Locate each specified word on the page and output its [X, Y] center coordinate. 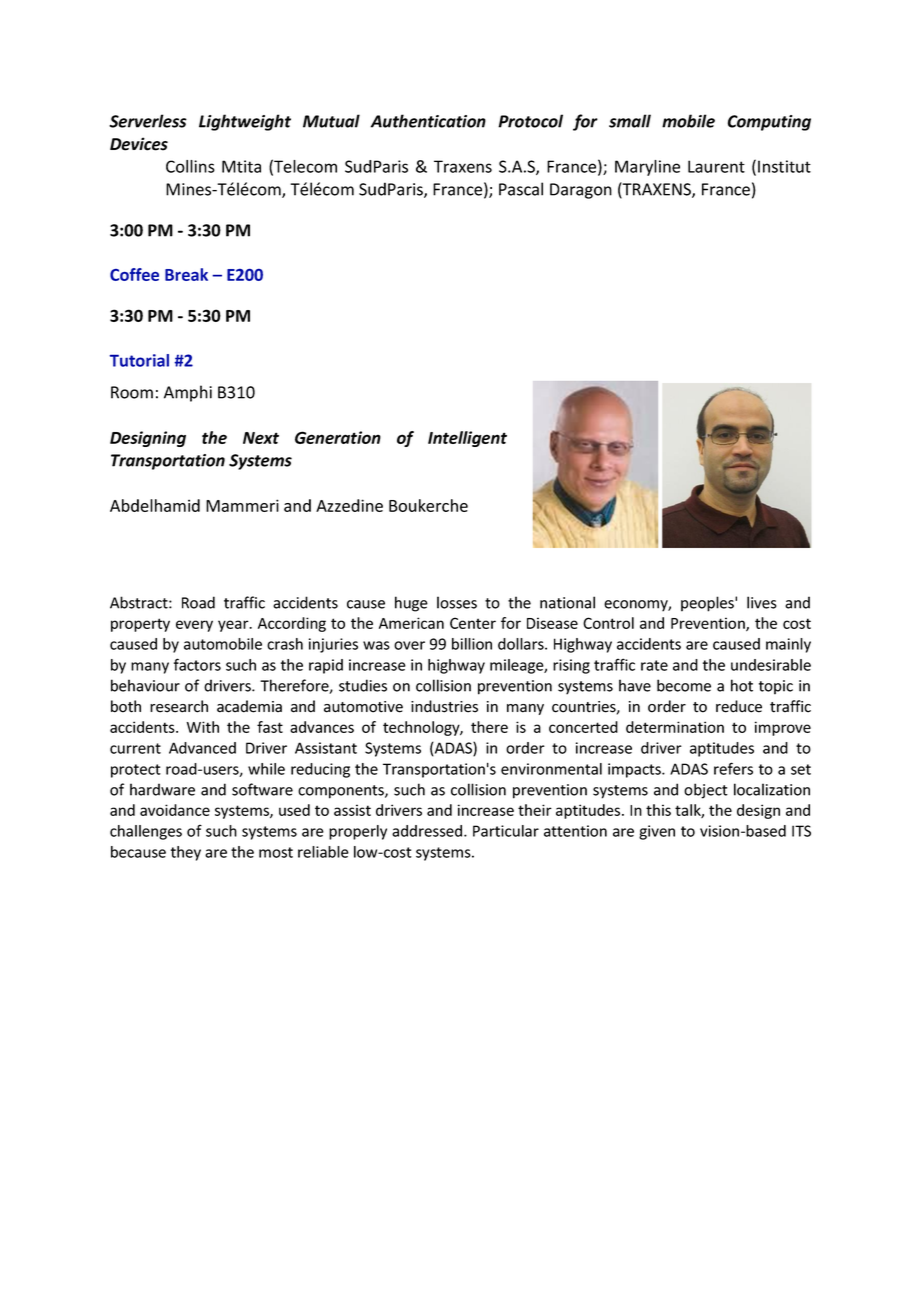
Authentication [428, 121]
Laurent [716, 166]
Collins [190, 166]
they [186, 853]
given [657, 832]
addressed [427, 831]
